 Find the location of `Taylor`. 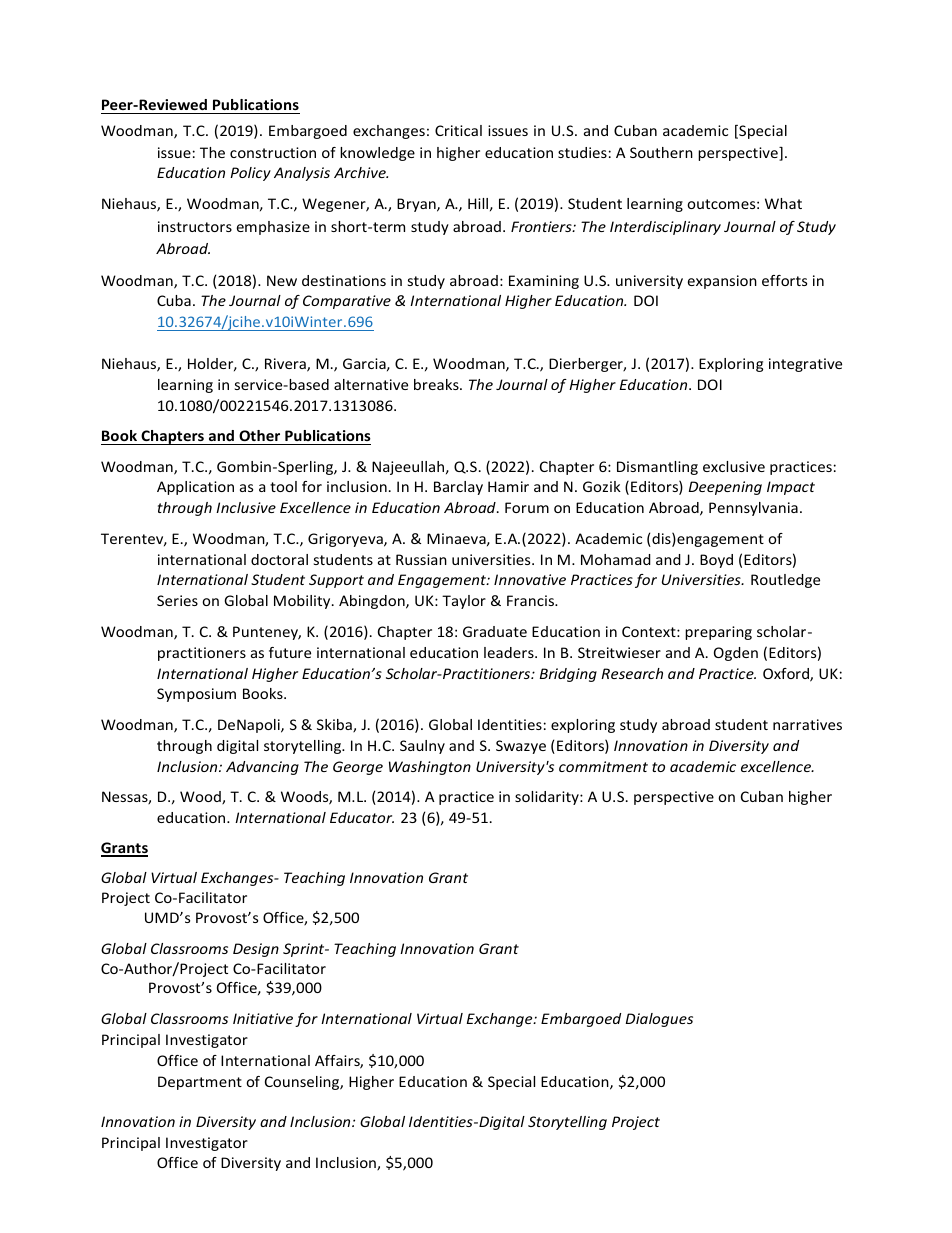

Taylor is located at coordinates (464, 602).
